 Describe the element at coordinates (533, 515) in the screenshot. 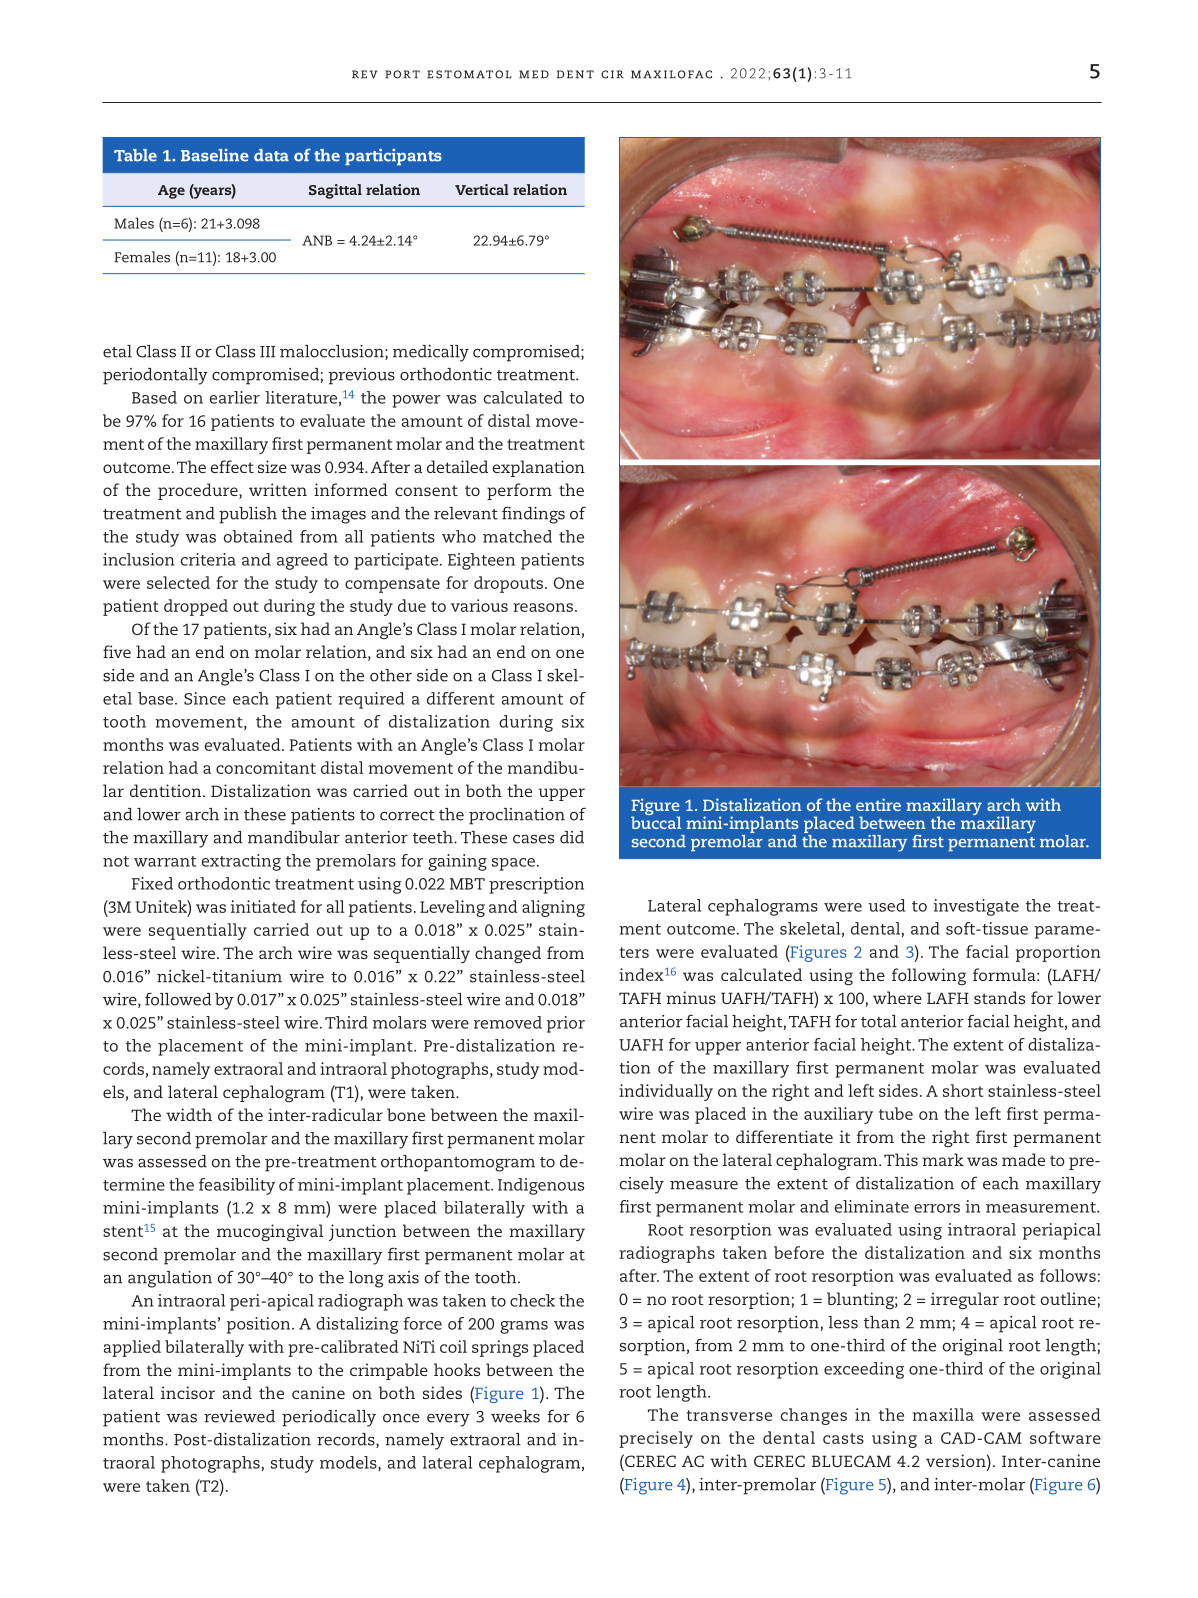

I see `findings` at that location.
